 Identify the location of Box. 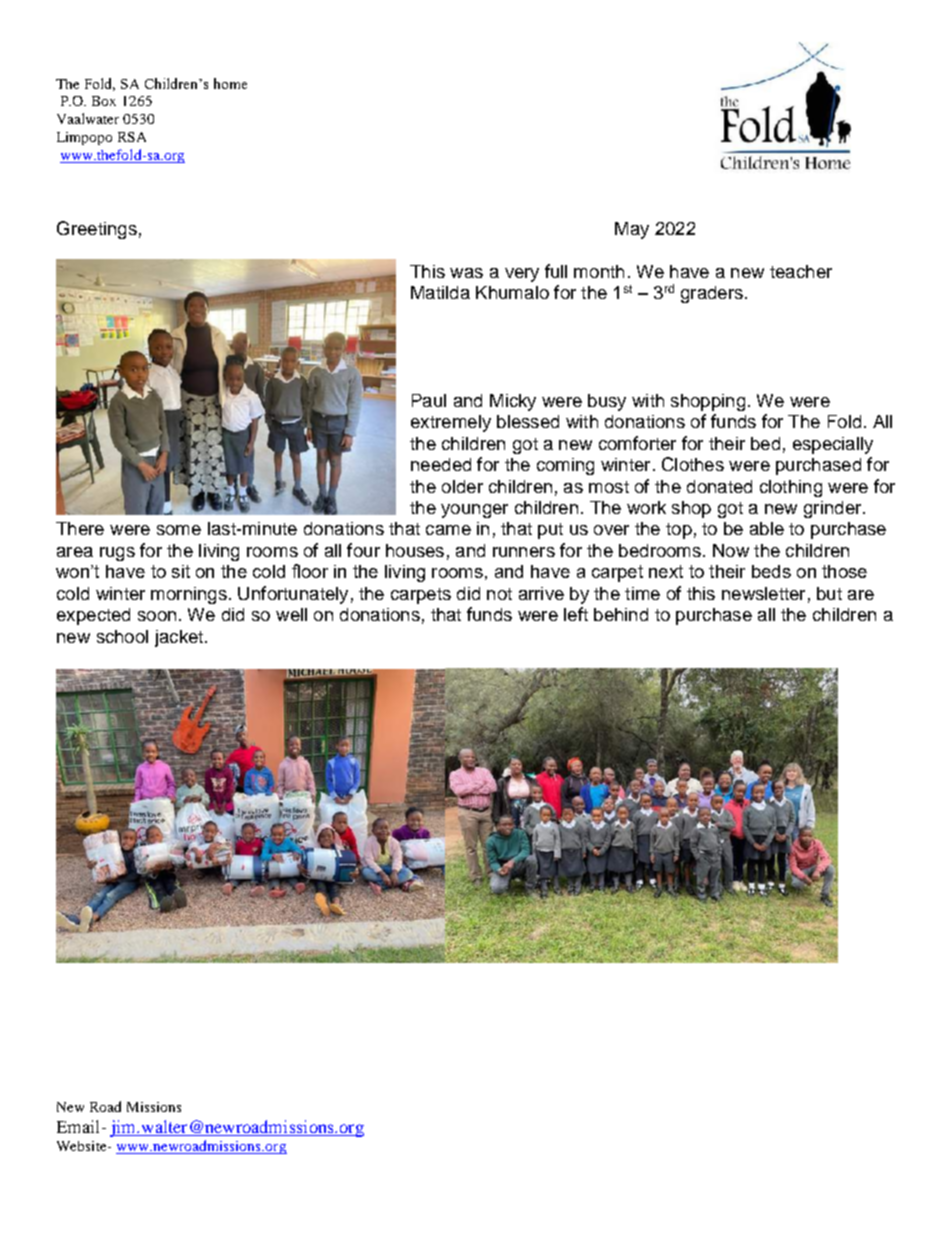
(104, 101).
